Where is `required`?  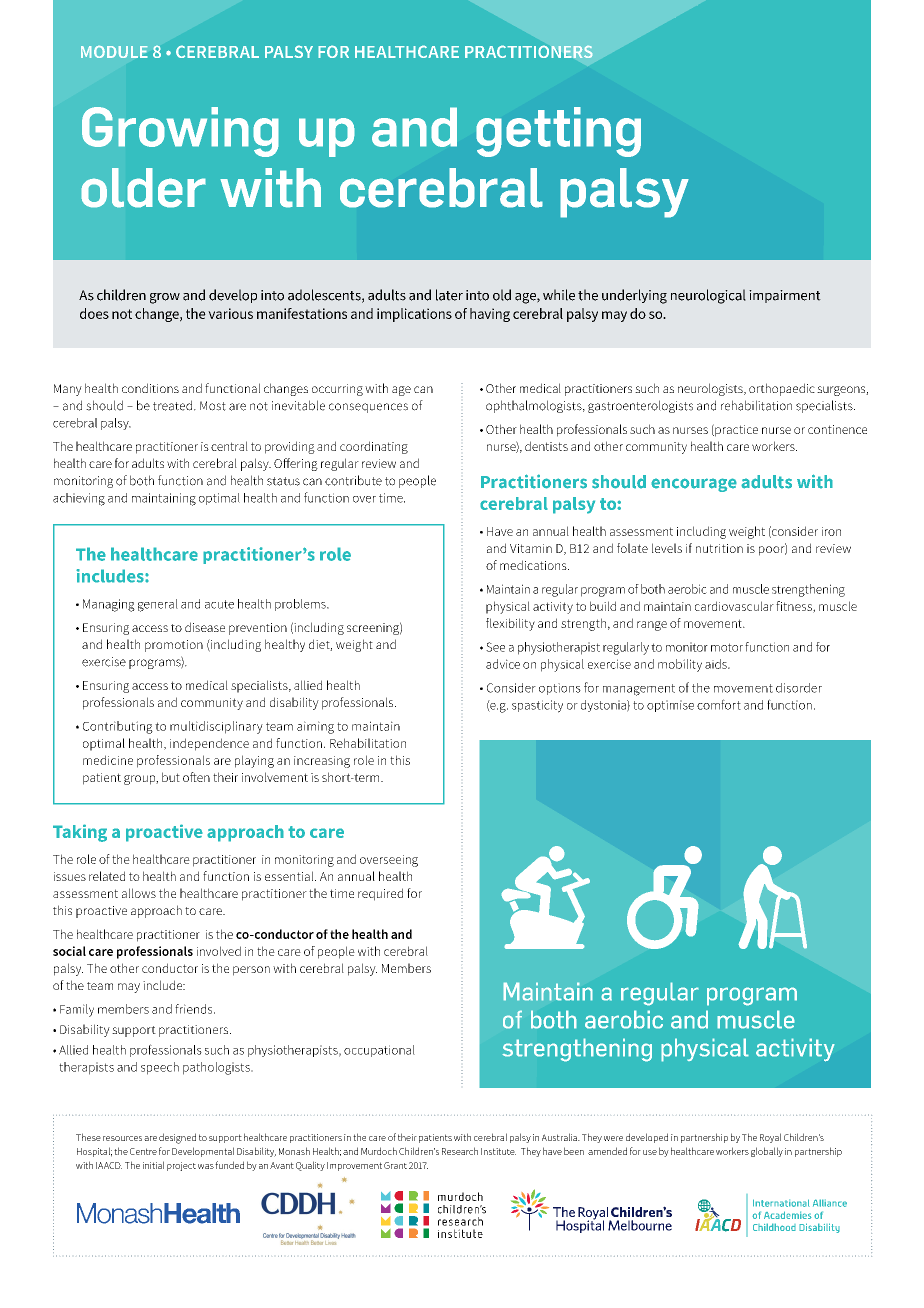 required is located at coordinates (380, 894).
